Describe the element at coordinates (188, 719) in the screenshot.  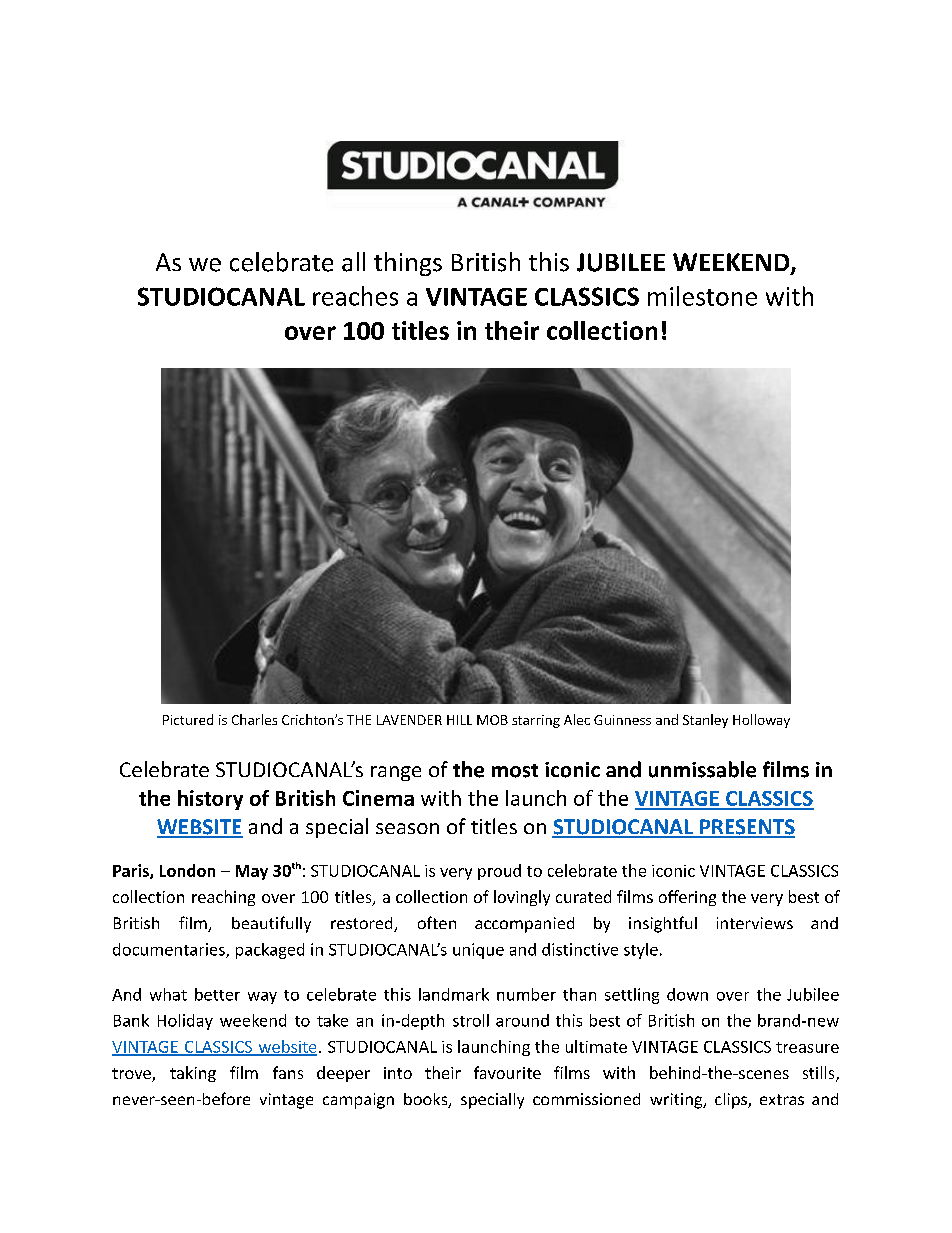
I see `Pictured` at that location.
